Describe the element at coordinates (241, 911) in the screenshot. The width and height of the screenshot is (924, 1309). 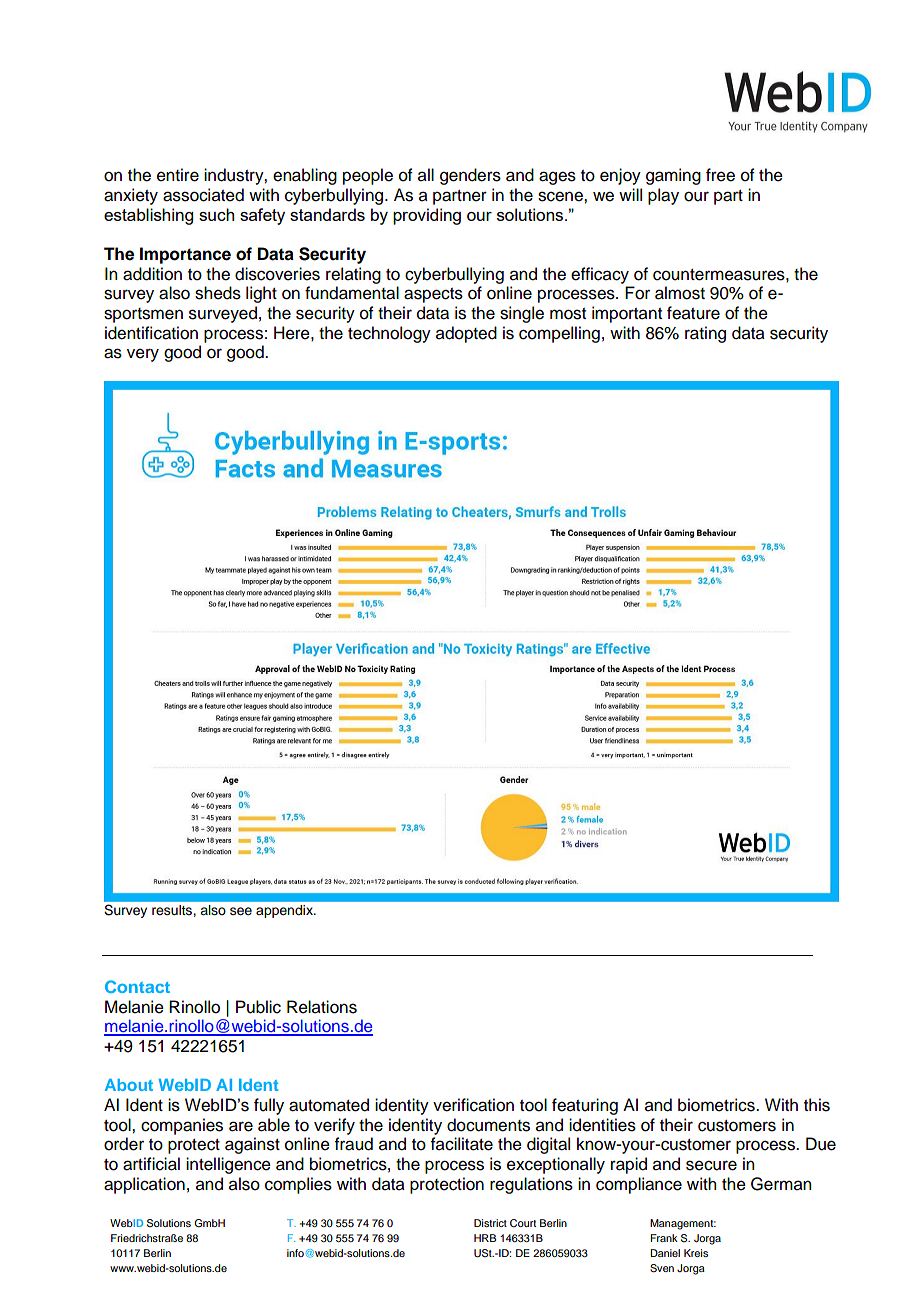
I see `see` at that location.
